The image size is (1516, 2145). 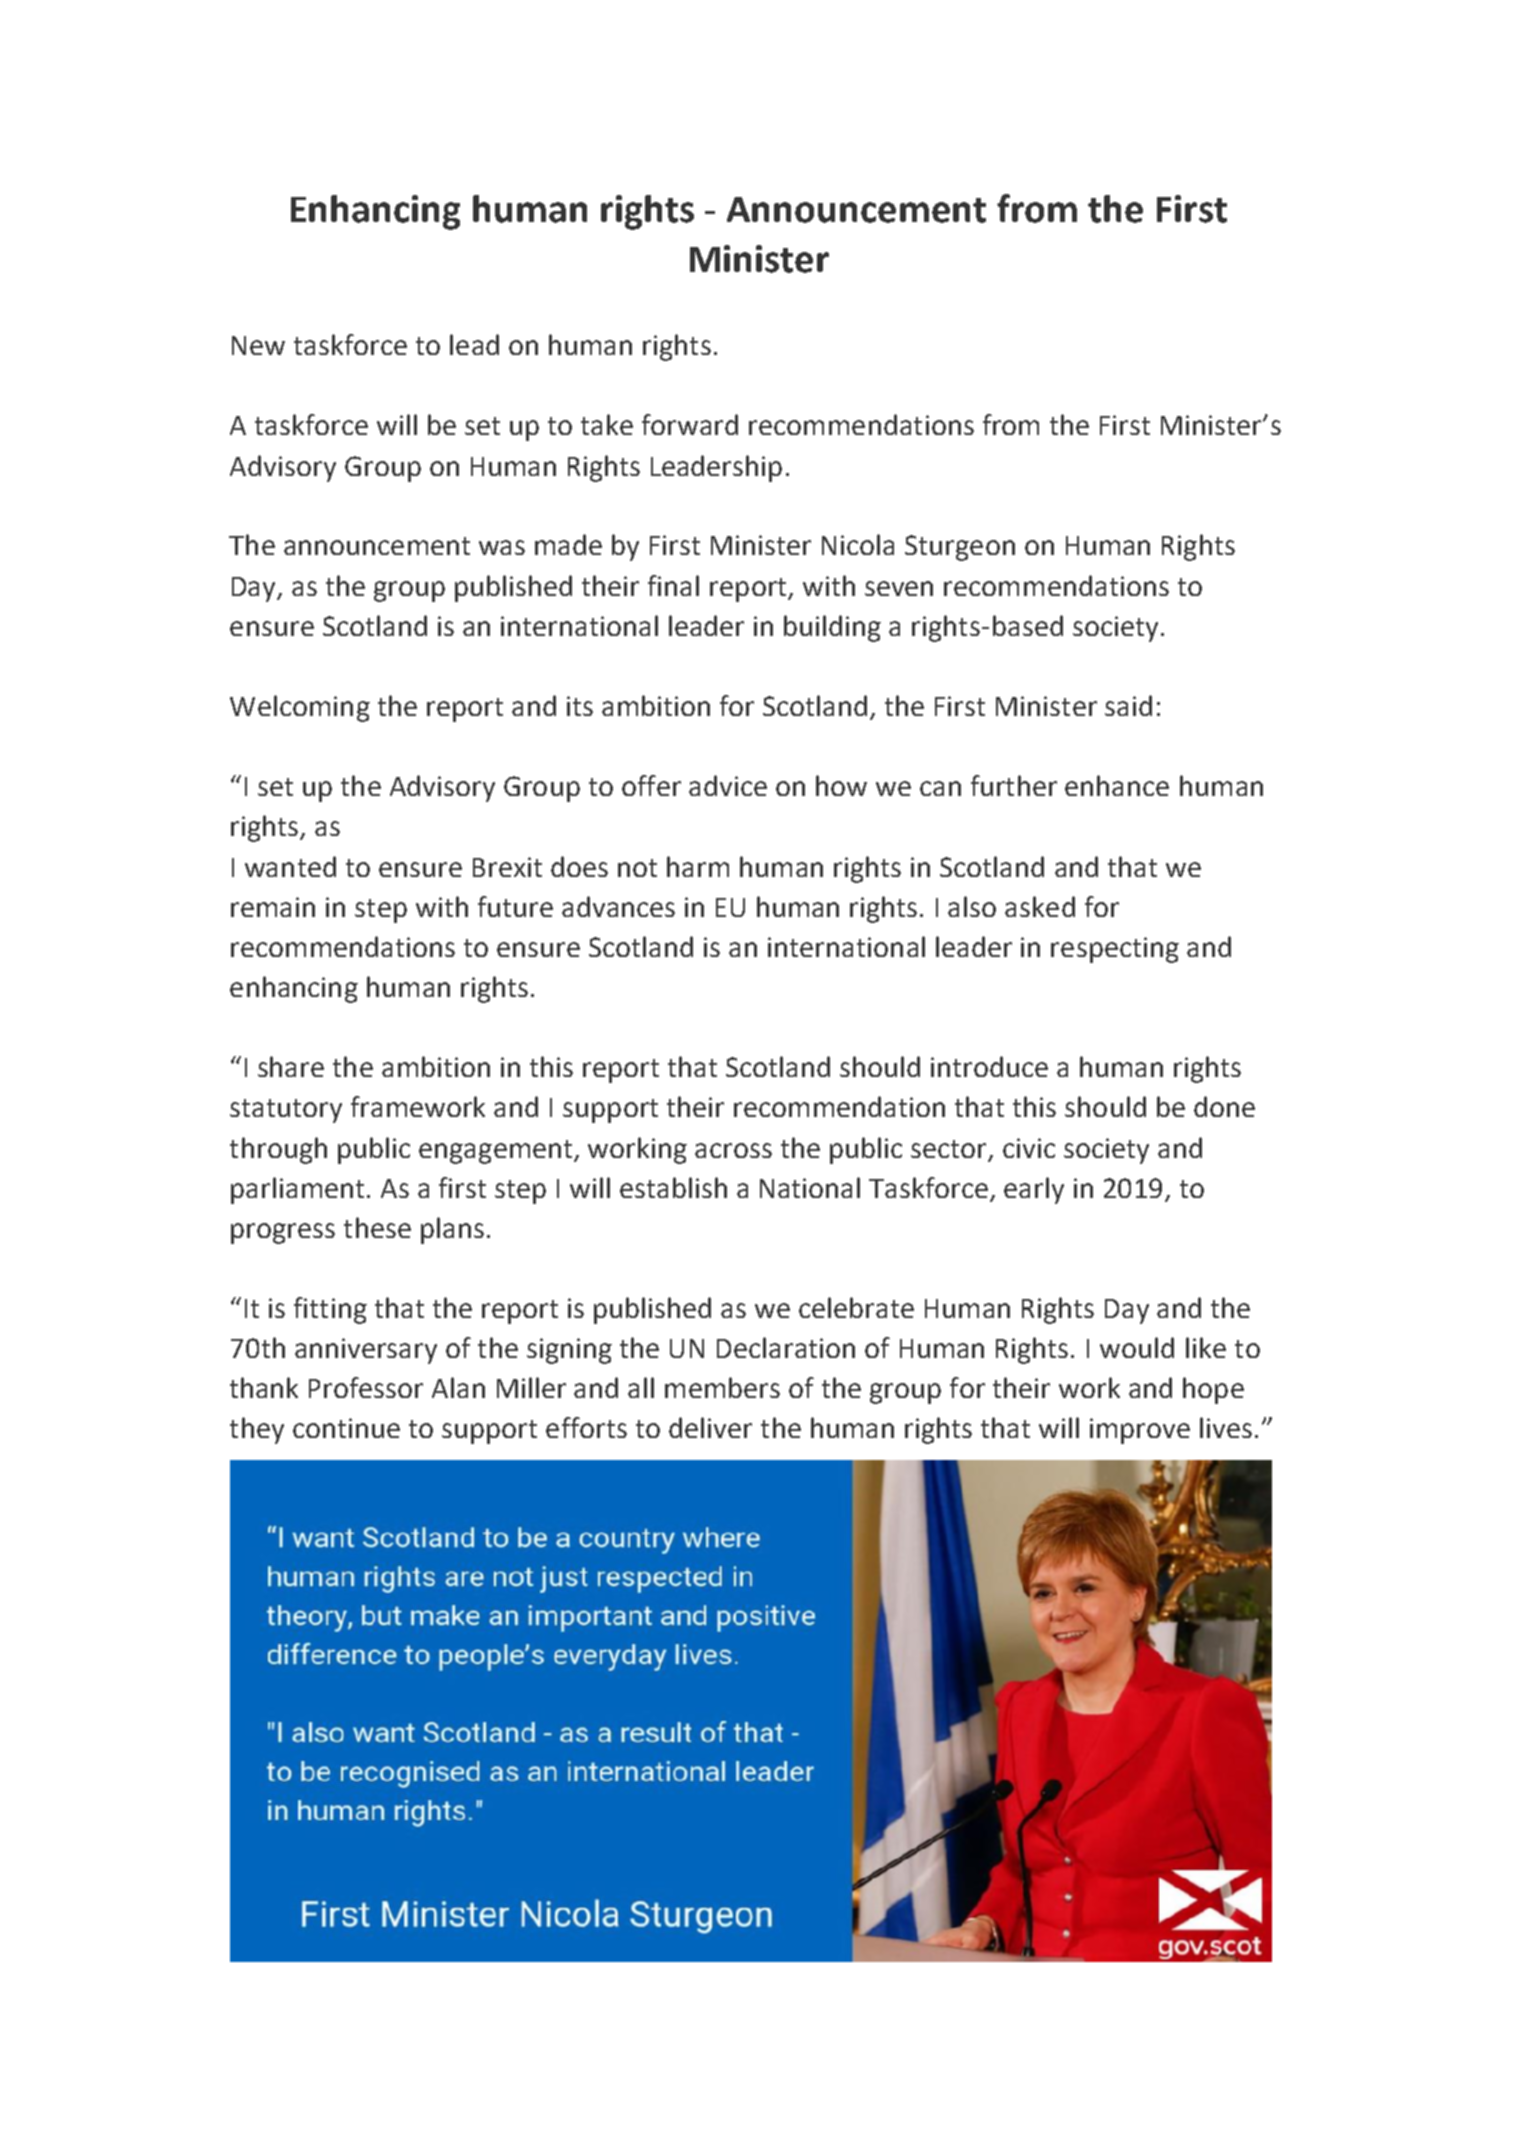 What do you see at coordinates (690, 424) in the page?
I see `forward` at bounding box center [690, 424].
